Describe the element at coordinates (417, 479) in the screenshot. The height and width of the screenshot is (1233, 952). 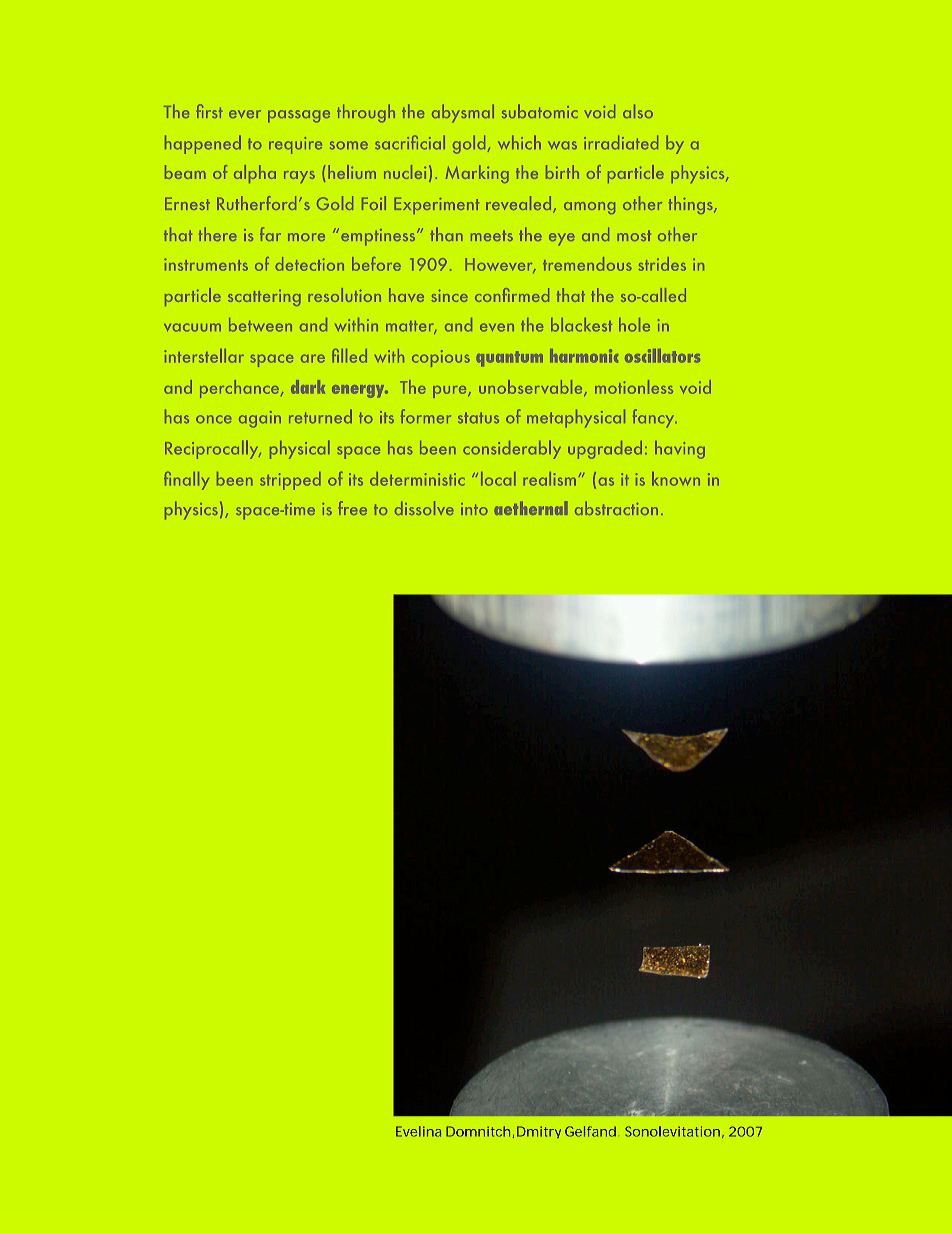
I see `deterministic` at that location.
